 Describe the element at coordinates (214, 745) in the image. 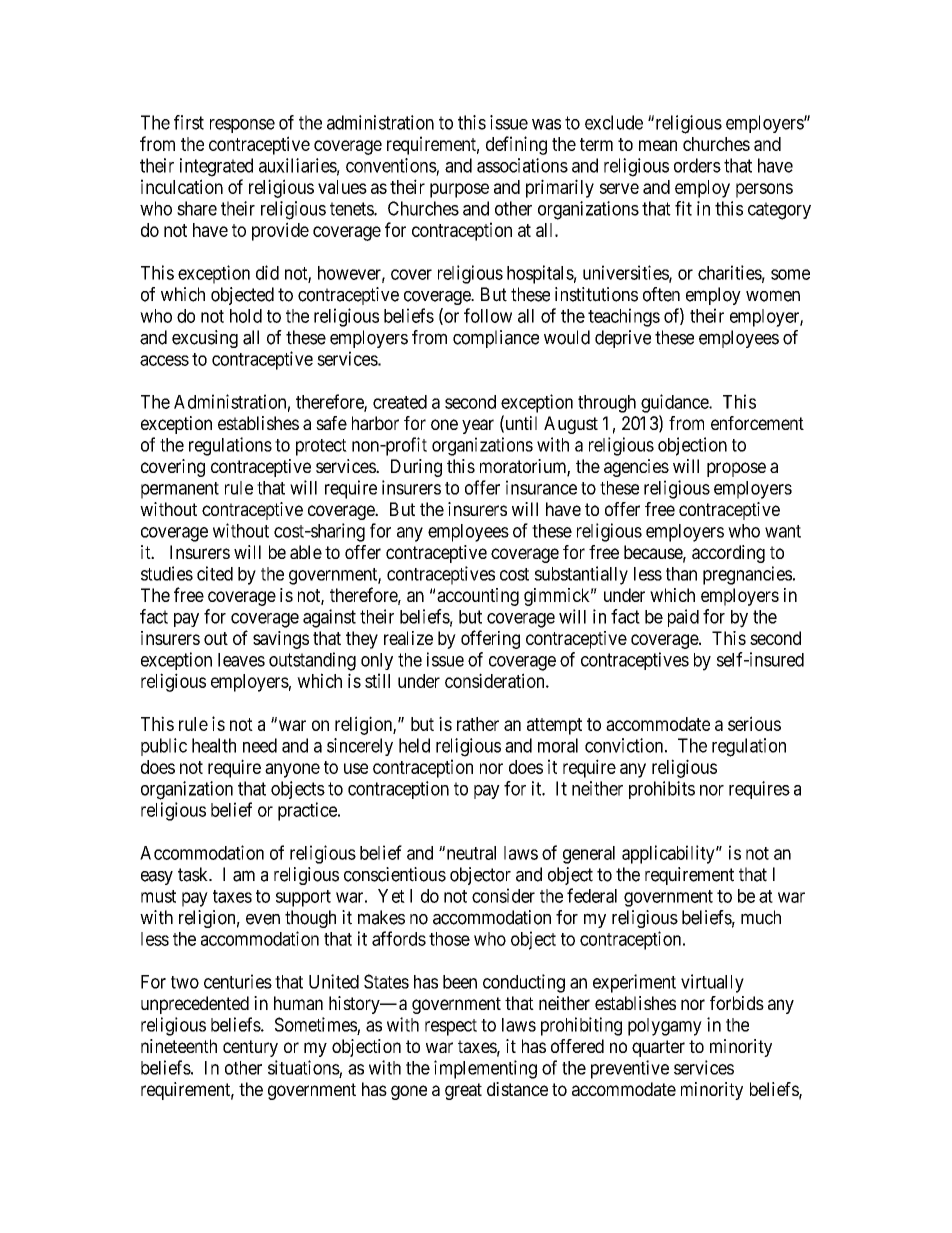

I see `health` at that location.
